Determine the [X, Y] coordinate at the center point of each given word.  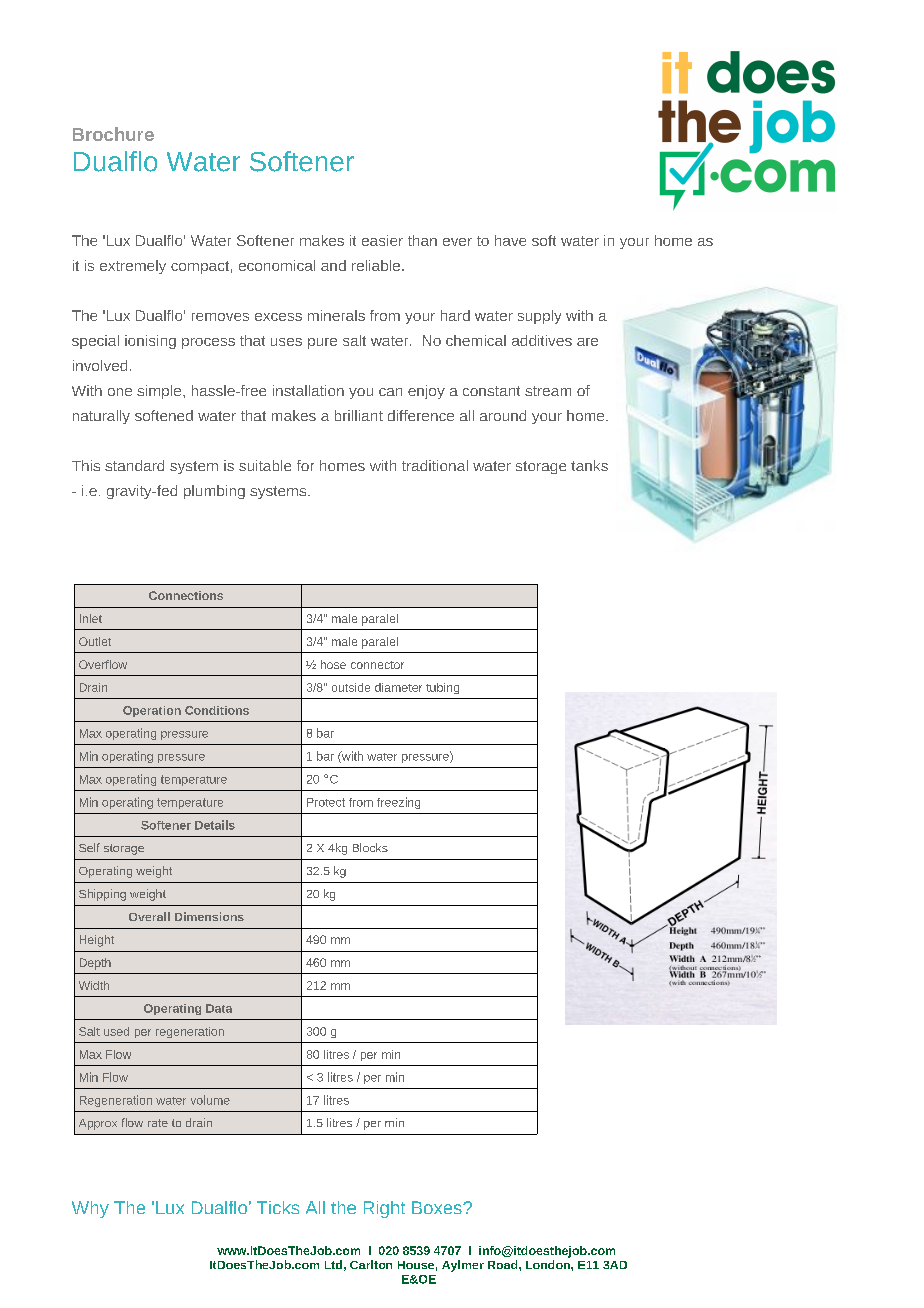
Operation [152, 711]
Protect [326, 802]
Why [90, 1209]
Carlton [371, 1264]
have [510, 240]
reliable [376, 265]
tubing [442, 688]
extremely [133, 267]
